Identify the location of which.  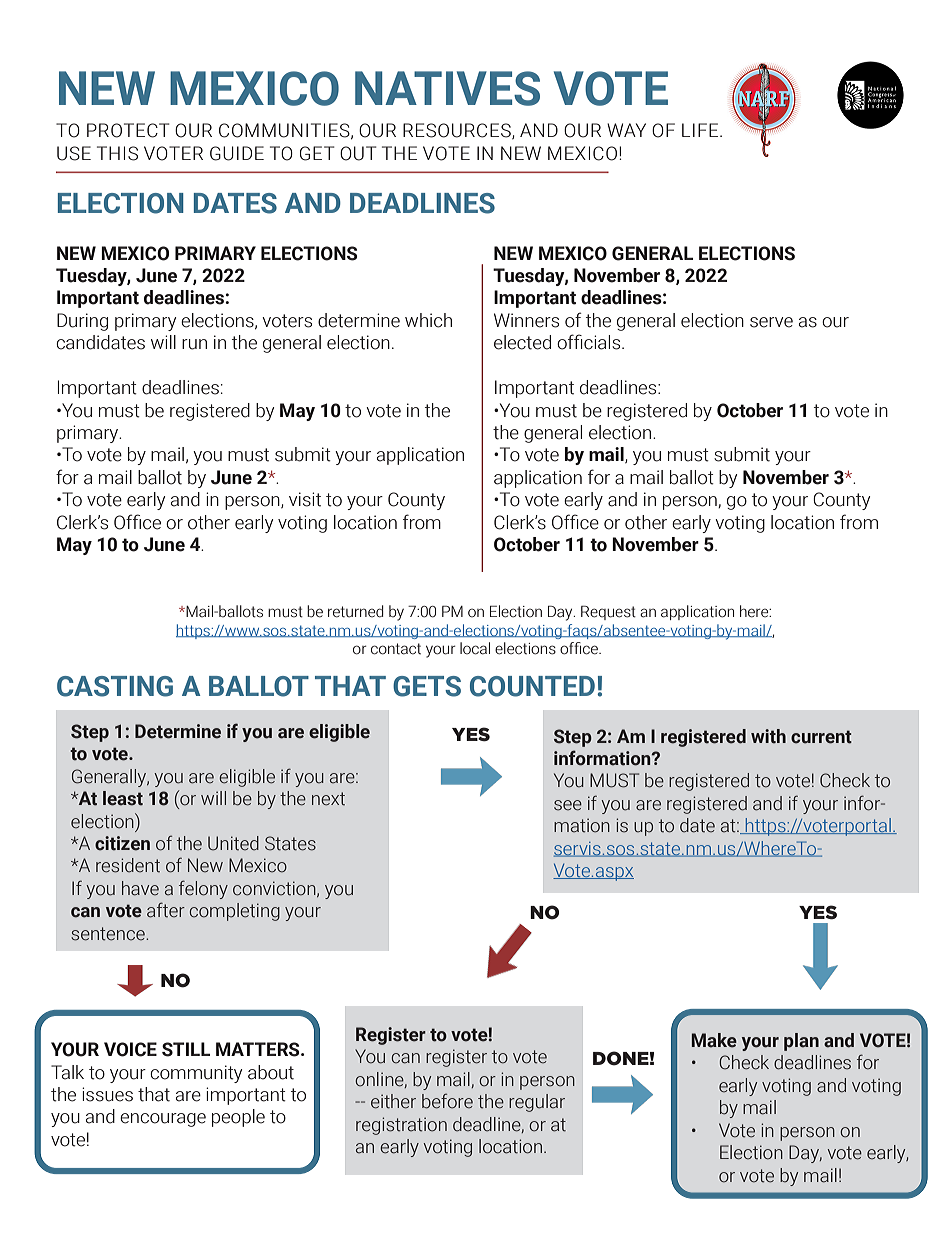
(428, 320).
